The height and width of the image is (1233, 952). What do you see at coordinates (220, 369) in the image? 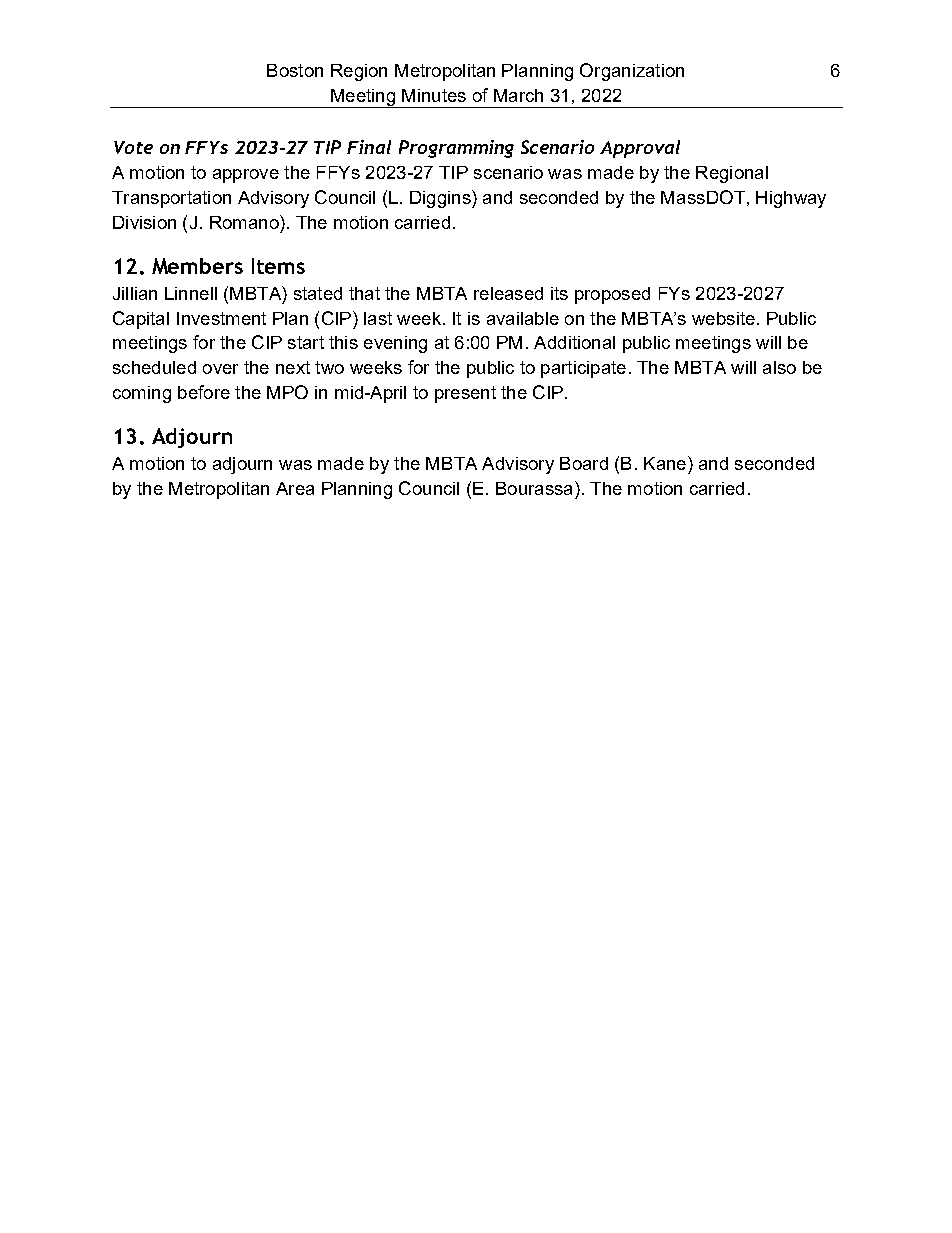
I see `over` at bounding box center [220, 369].
